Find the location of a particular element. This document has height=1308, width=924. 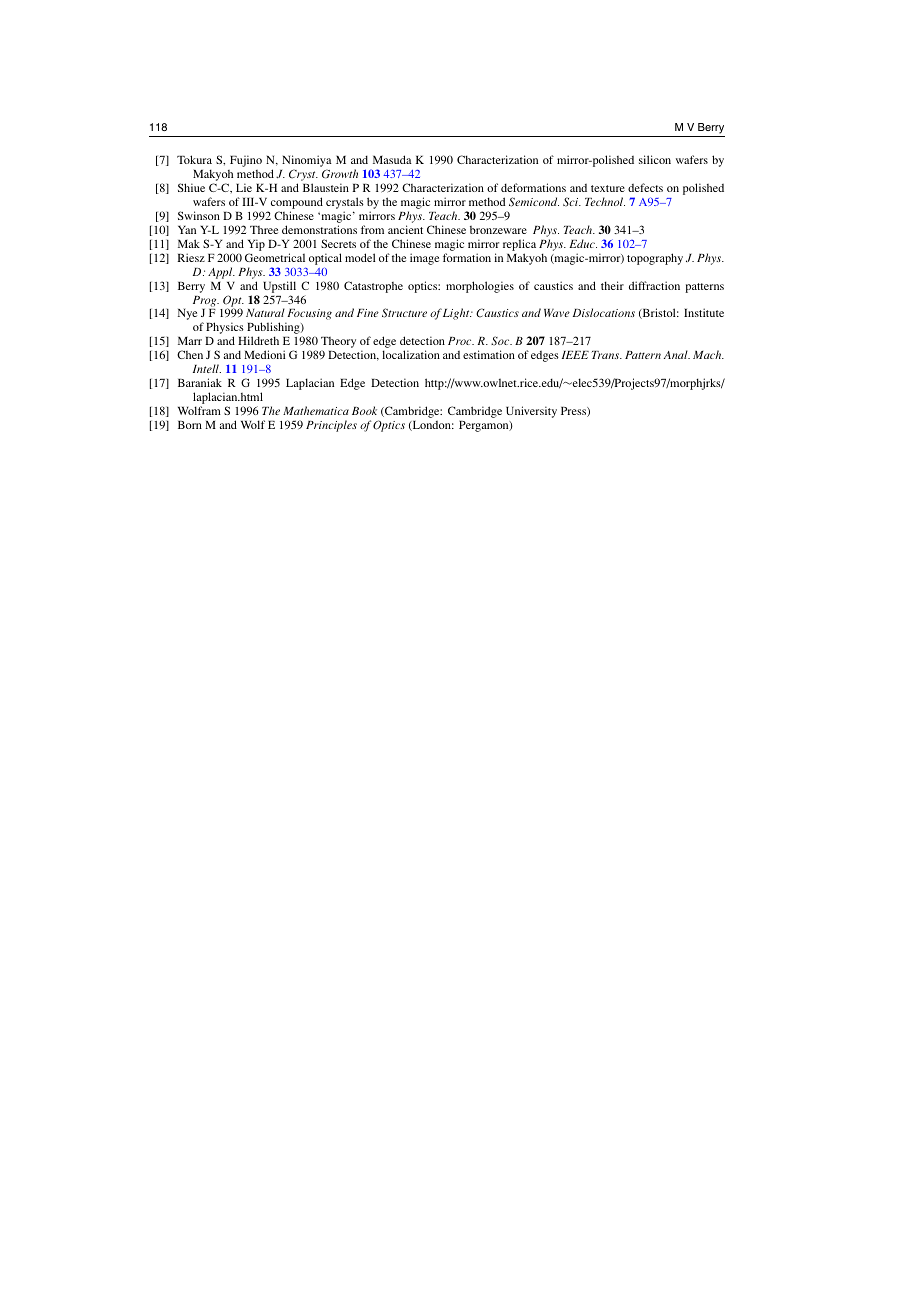

Three is located at coordinates (264, 230).
